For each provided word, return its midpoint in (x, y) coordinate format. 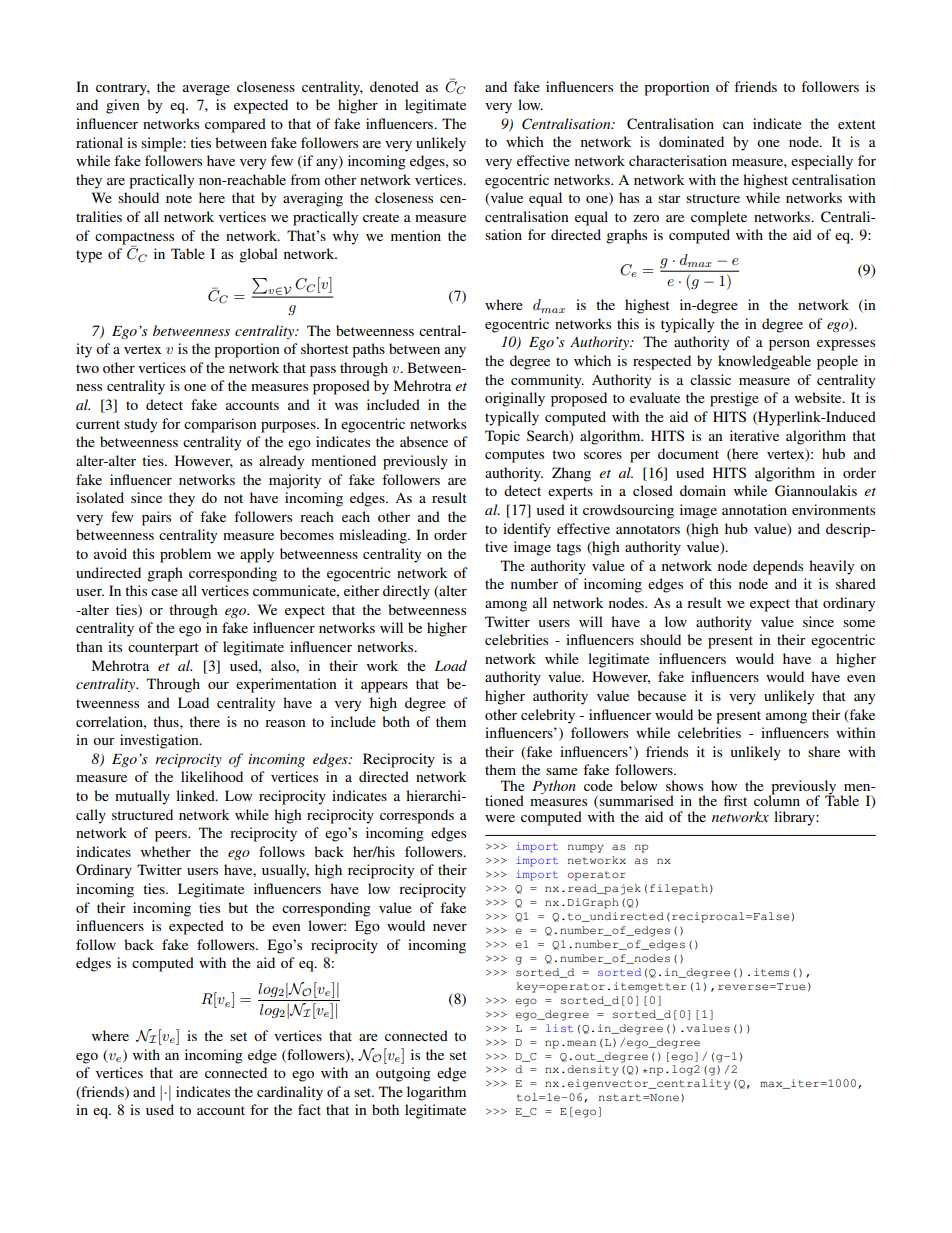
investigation (160, 741)
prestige (734, 399)
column (777, 799)
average (206, 90)
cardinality (290, 1093)
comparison (220, 425)
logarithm (436, 1093)
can (733, 125)
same (562, 771)
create (381, 217)
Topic (502, 437)
